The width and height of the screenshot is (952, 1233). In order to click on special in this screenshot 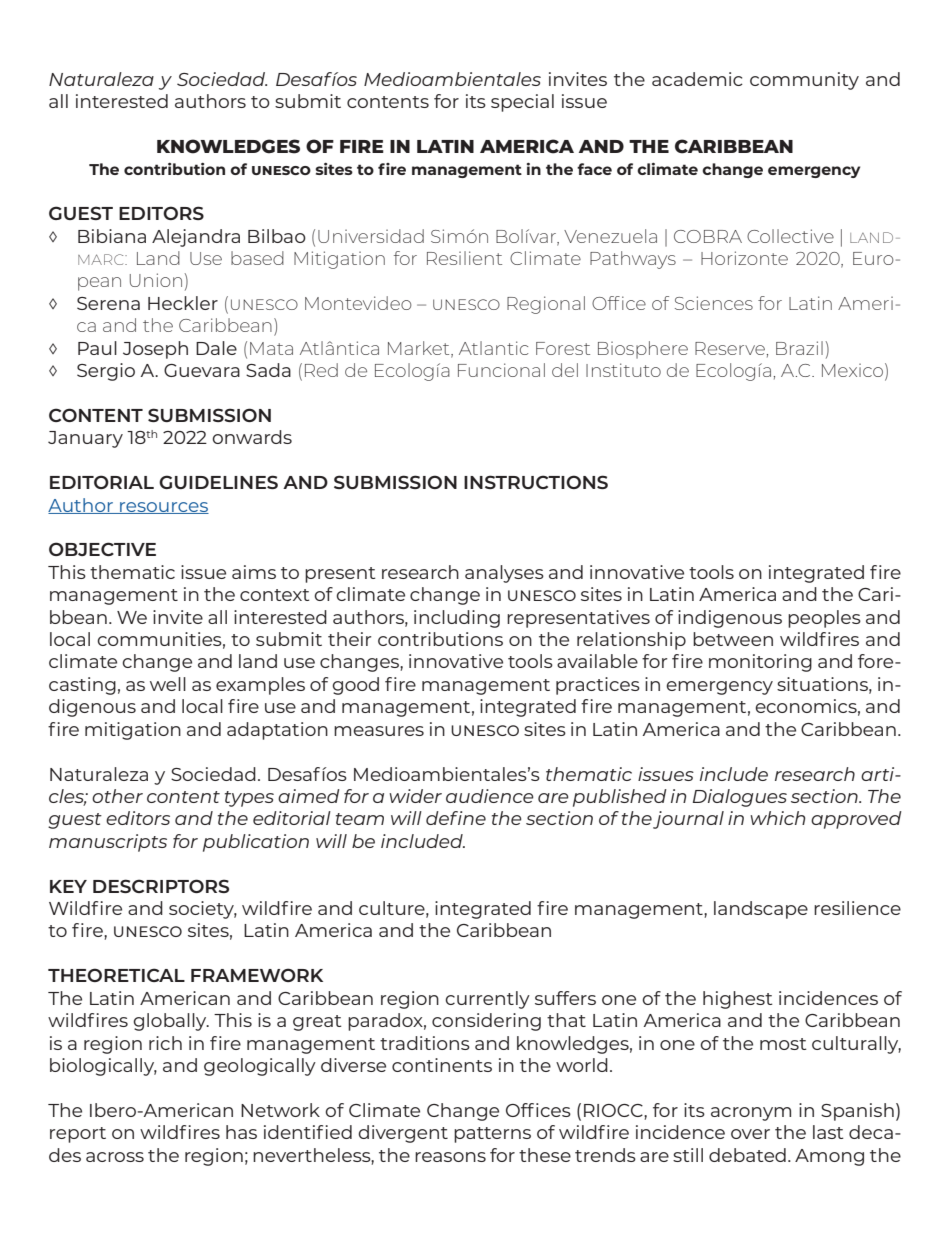, I will do `click(522, 103)`.
